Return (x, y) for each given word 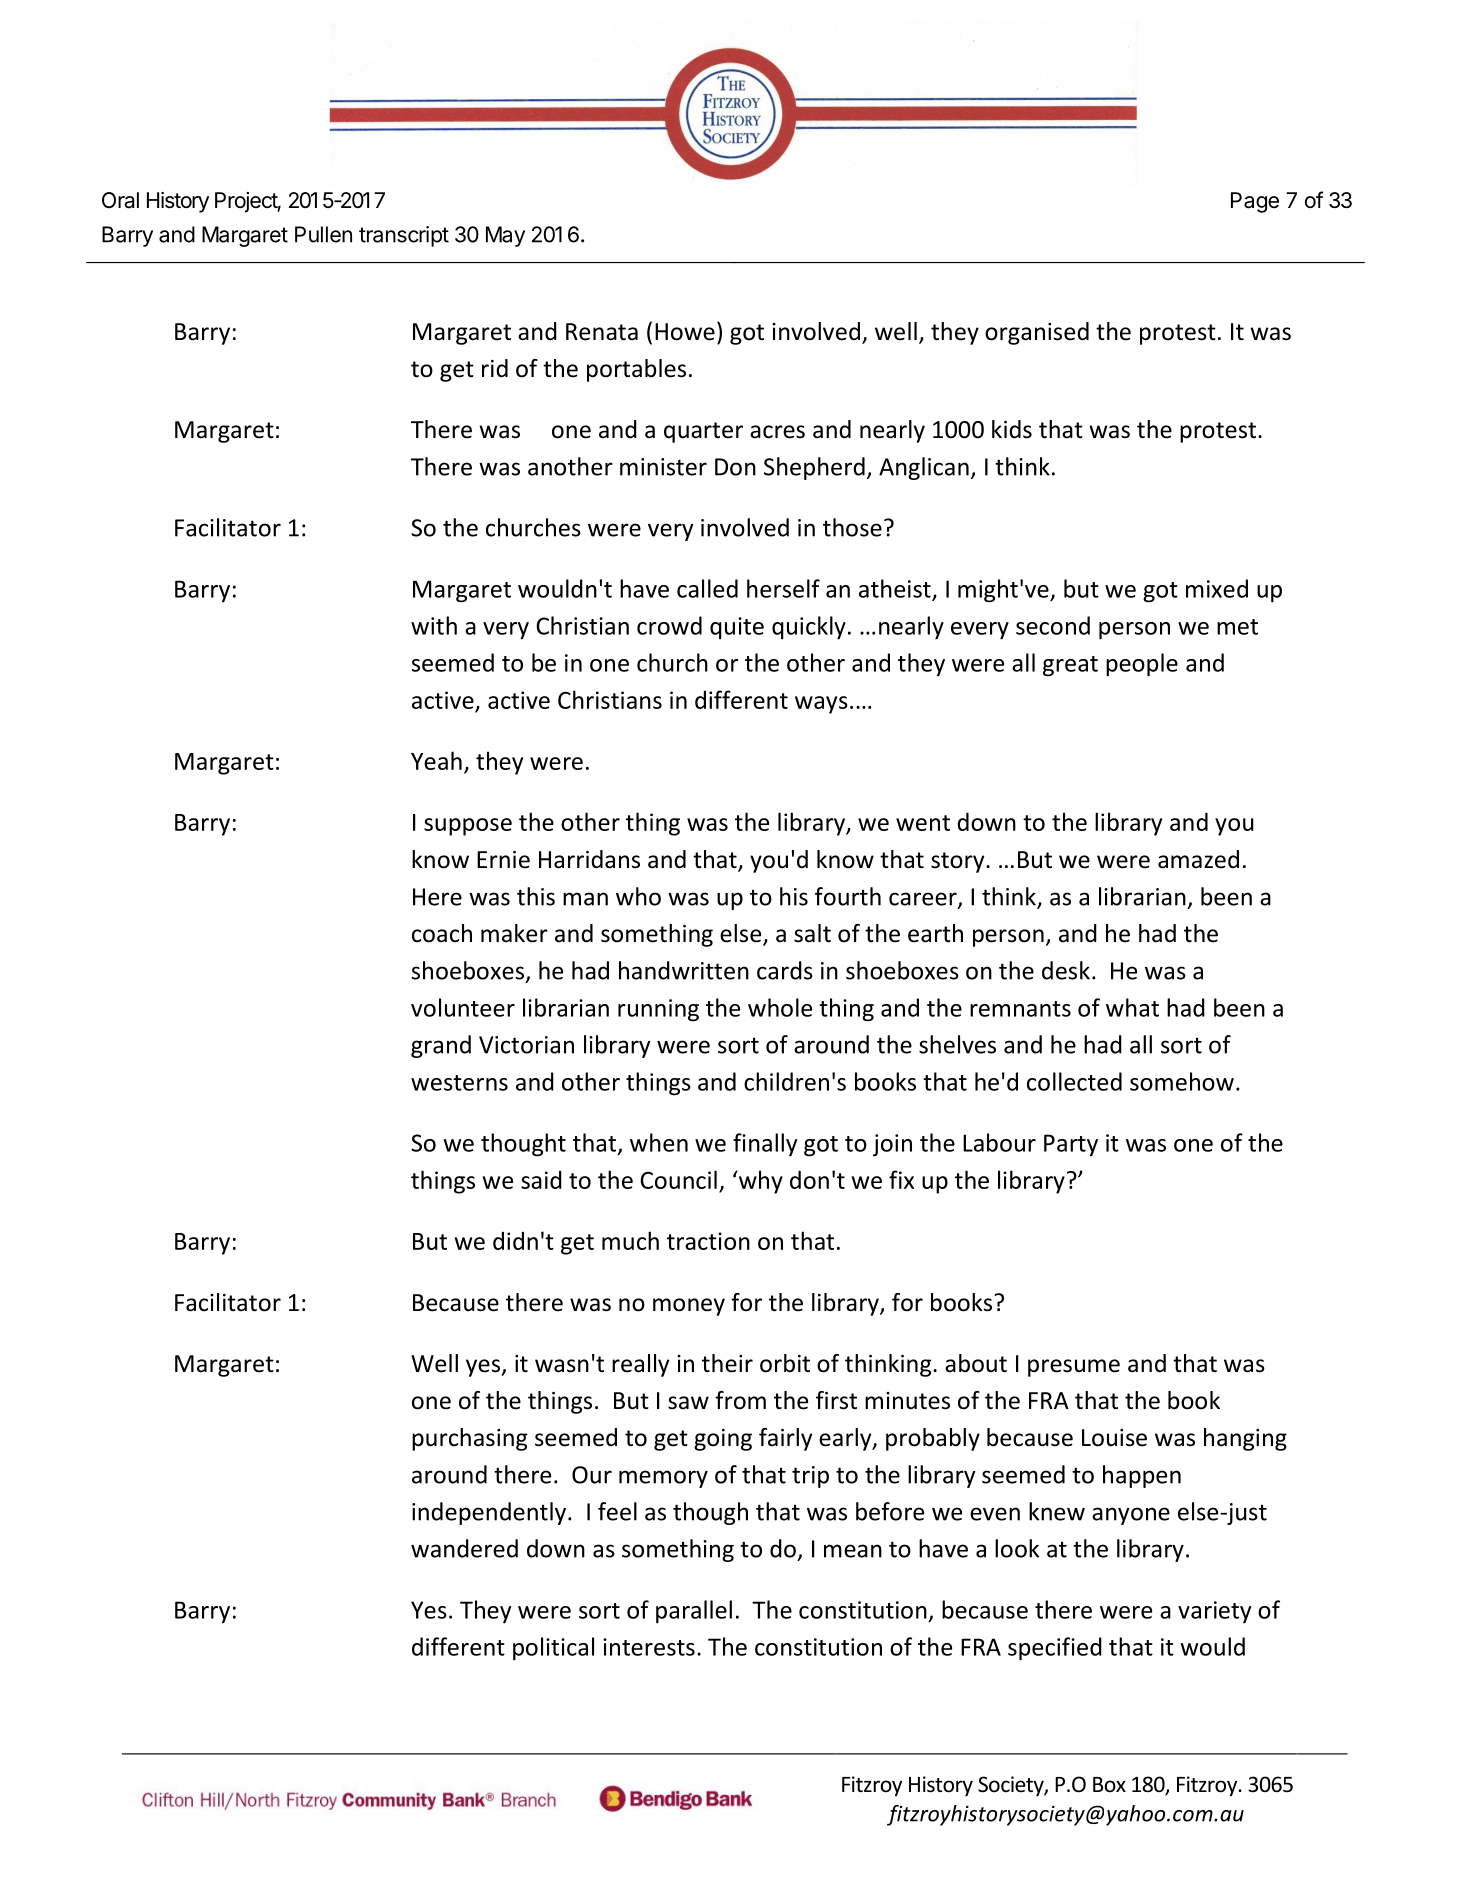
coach (442, 933)
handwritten (684, 970)
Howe (685, 332)
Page (1255, 202)
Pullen (323, 234)
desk (1066, 970)
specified (1055, 1649)
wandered (464, 1548)
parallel (694, 1612)
